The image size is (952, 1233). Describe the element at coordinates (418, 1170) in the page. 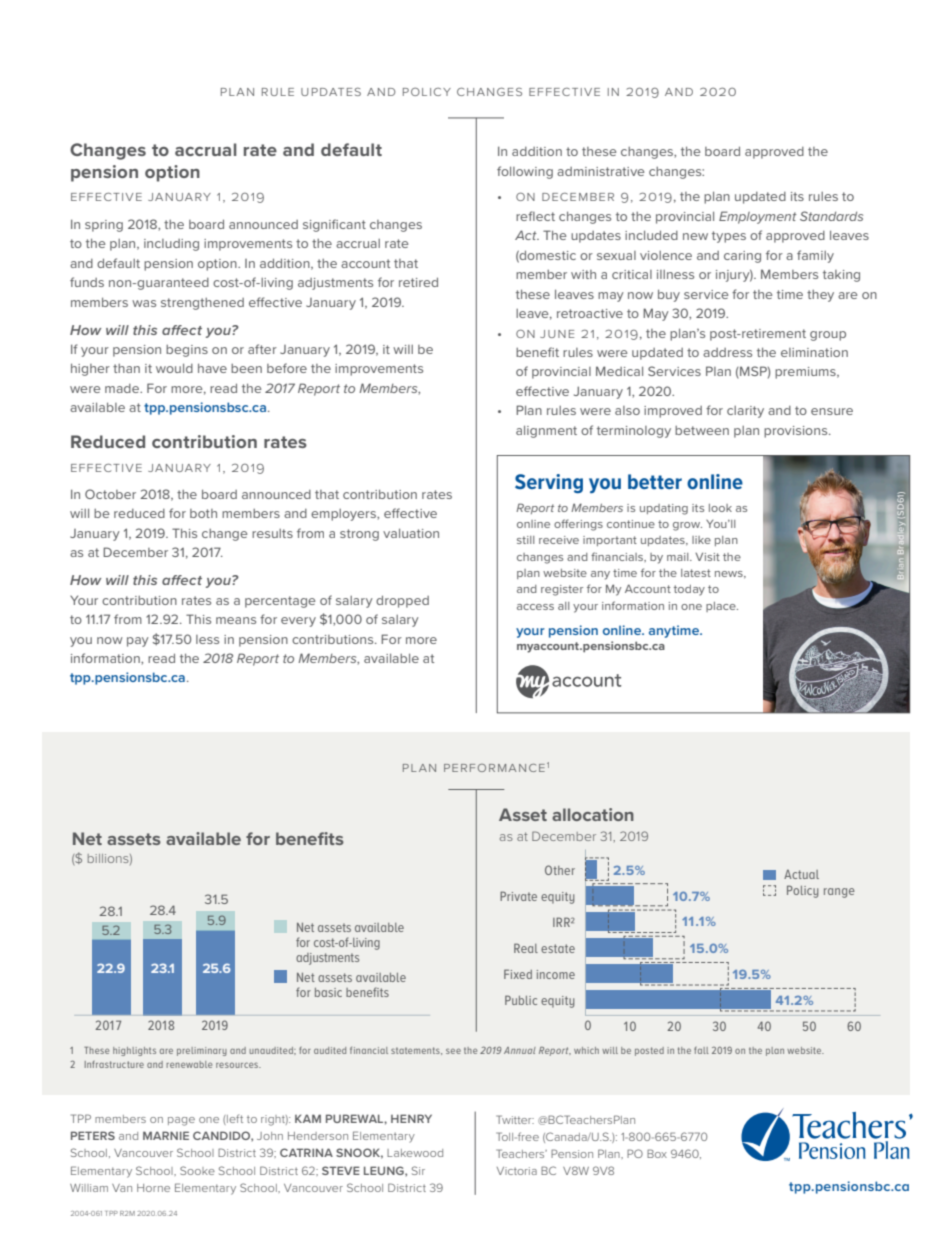

I see `Sir` at that location.
